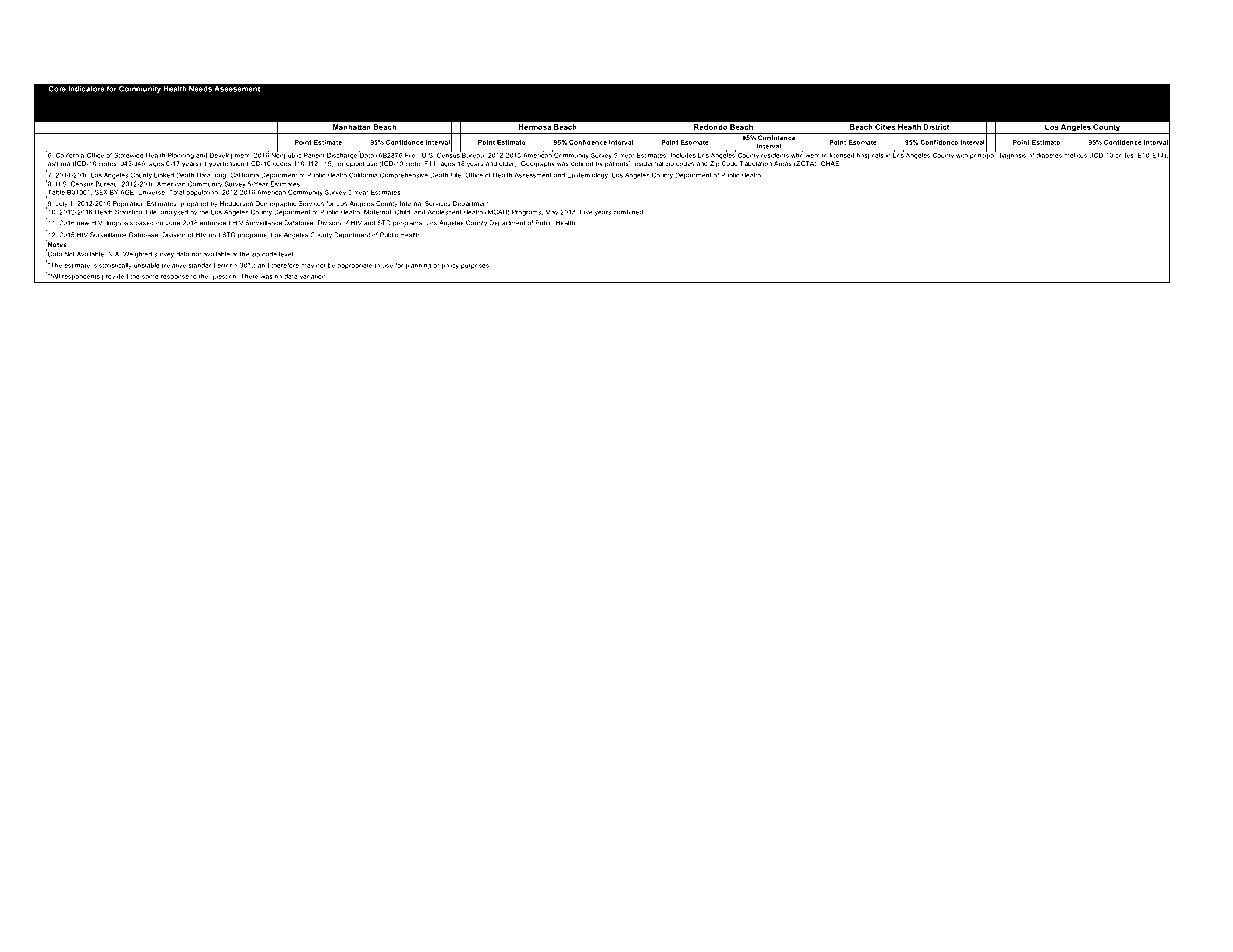 The image size is (1233, 952). What do you see at coordinates (582, 163) in the image?
I see `defined` at bounding box center [582, 163].
